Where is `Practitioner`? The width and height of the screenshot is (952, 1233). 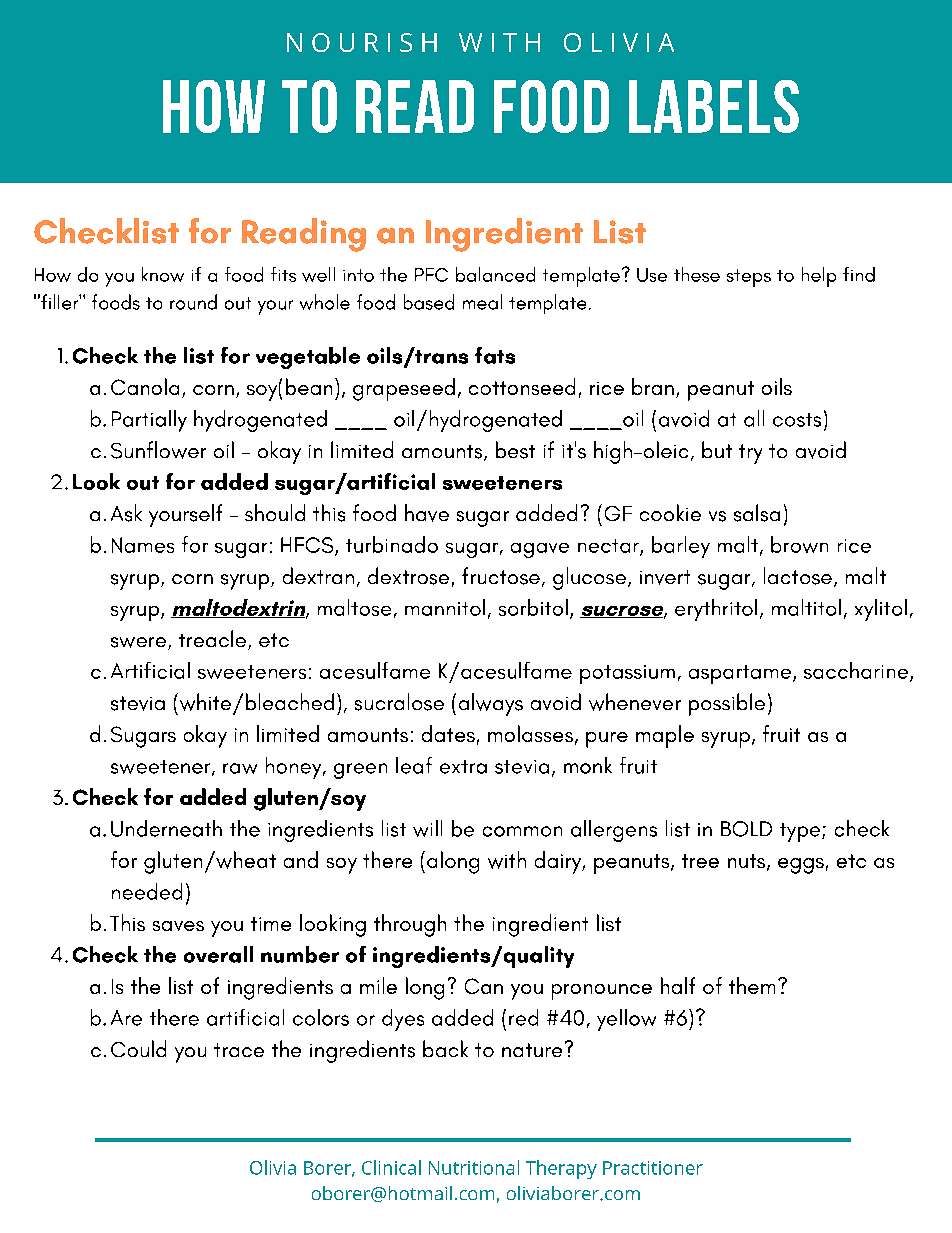 Practitioner is located at coordinates (653, 1168).
